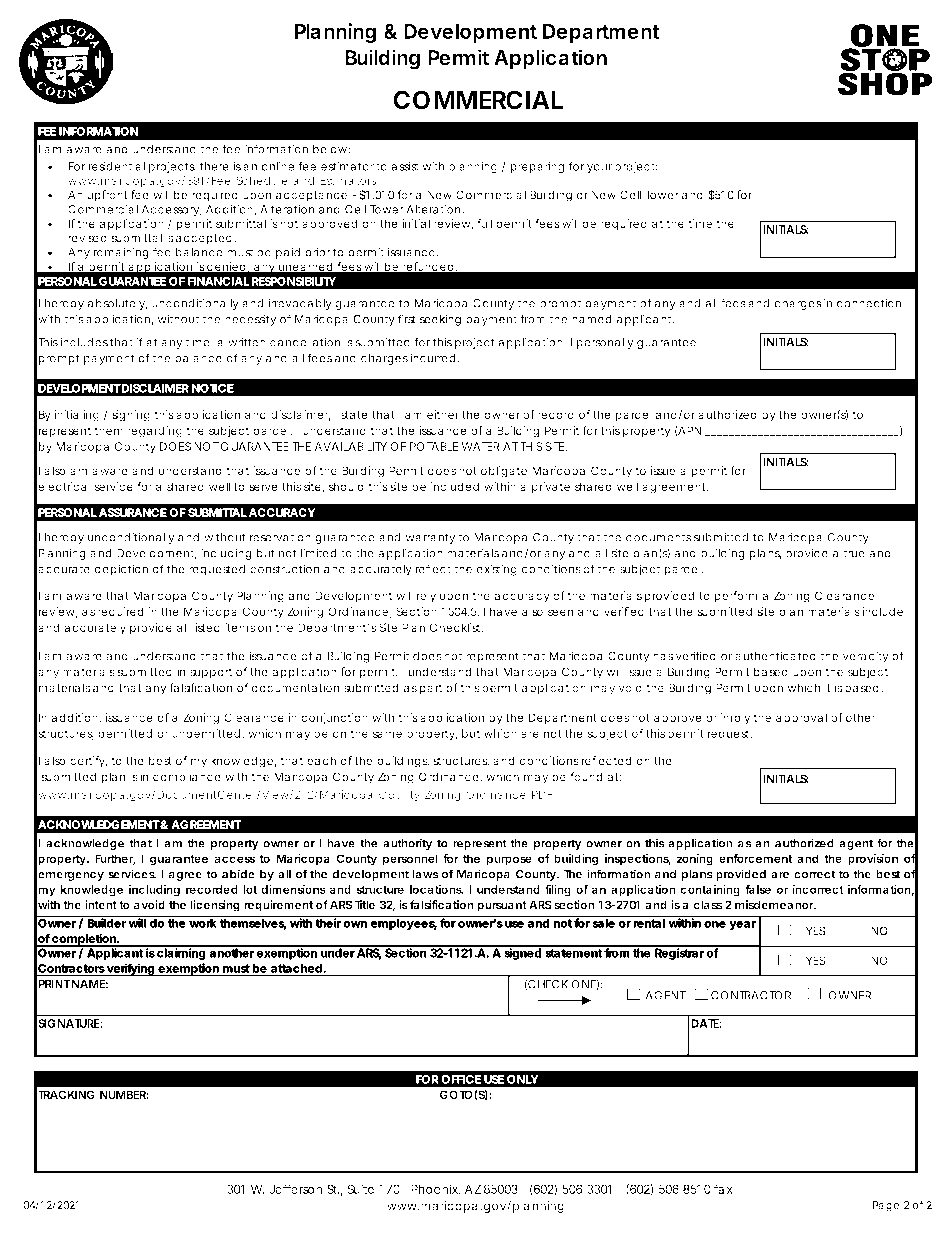 The width and height of the document is (952, 1233). Describe the element at coordinates (599, 168) in the document. I see `your` at that location.
